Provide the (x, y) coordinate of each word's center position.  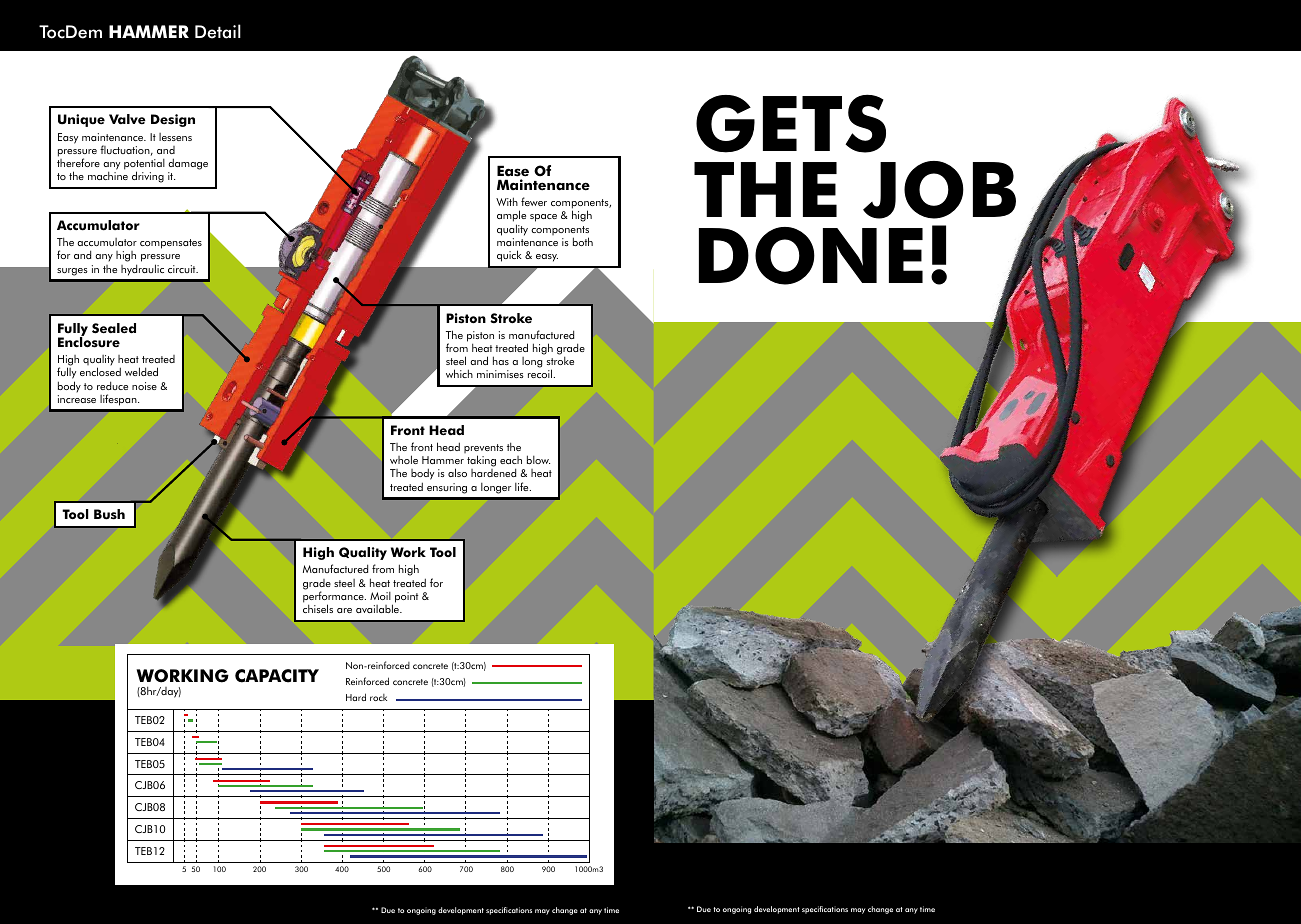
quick (509, 256)
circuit (183, 269)
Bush (109, 514)
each (511, 460)
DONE (811, 256)
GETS (791, 123)
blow (538, 459)
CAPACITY (277, 676)
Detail (218, 31)
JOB (939, 190)
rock (378, 697)
